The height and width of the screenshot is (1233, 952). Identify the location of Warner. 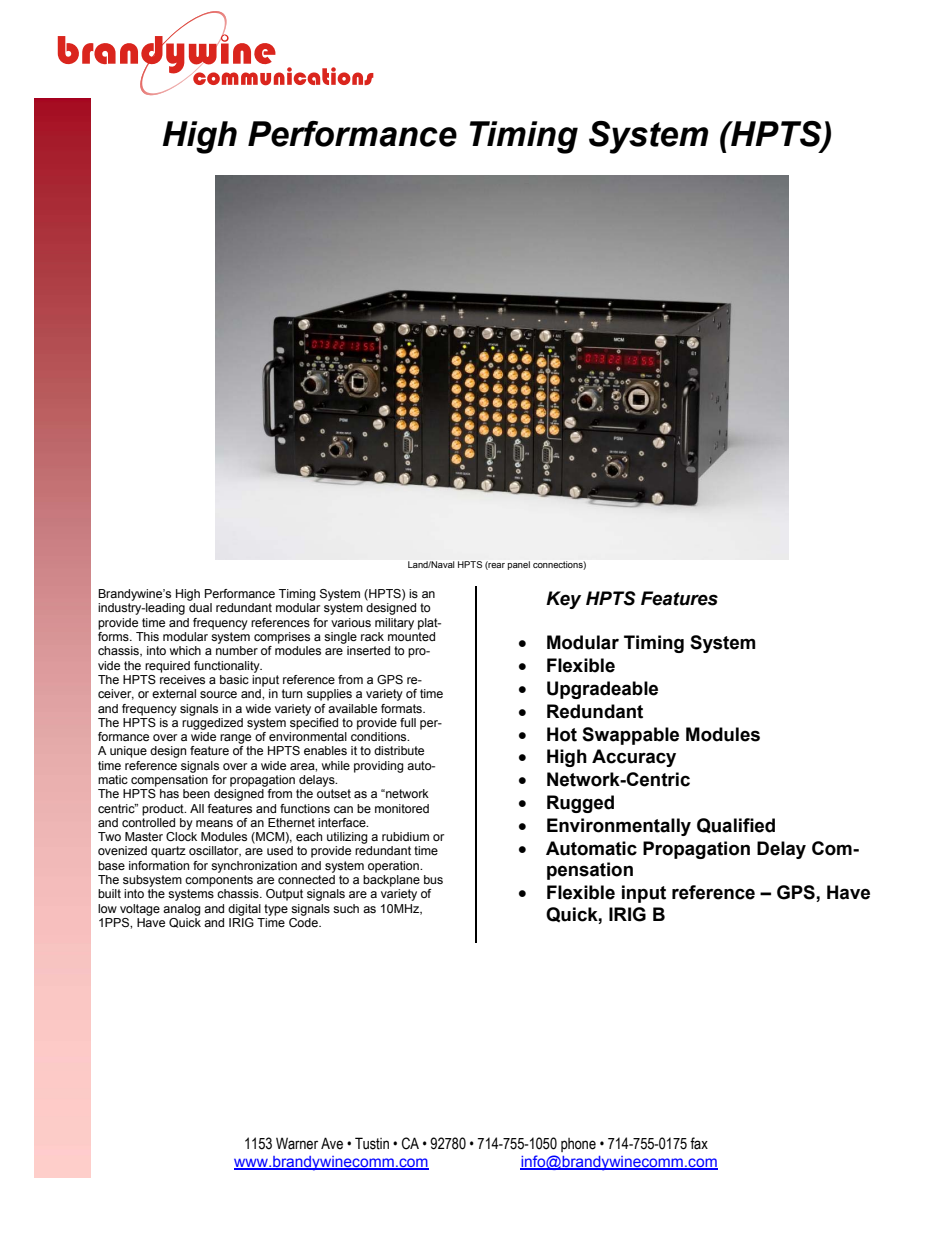
(297, 1143).
